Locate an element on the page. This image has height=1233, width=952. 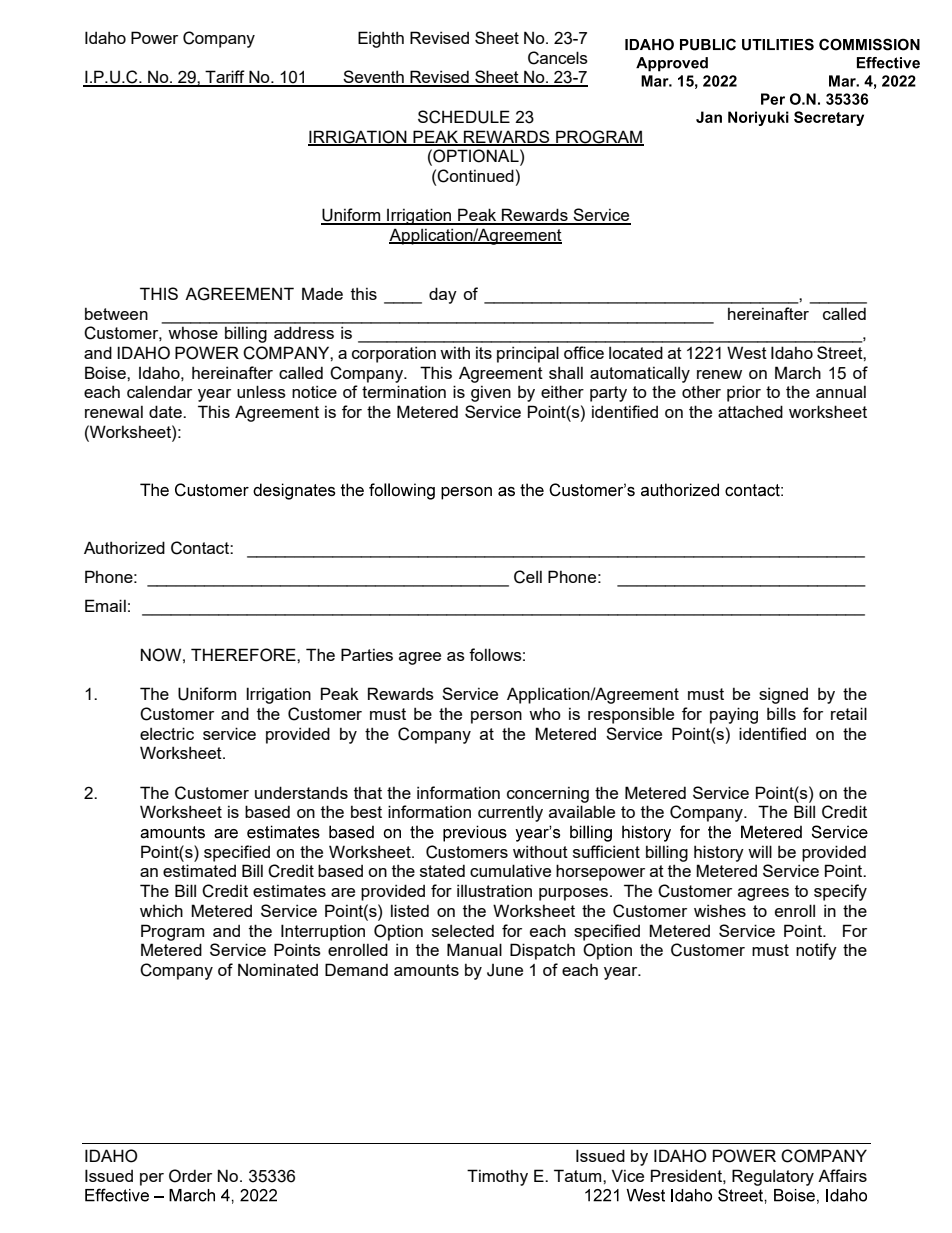
Cell is located at coordinates (528, 577).
